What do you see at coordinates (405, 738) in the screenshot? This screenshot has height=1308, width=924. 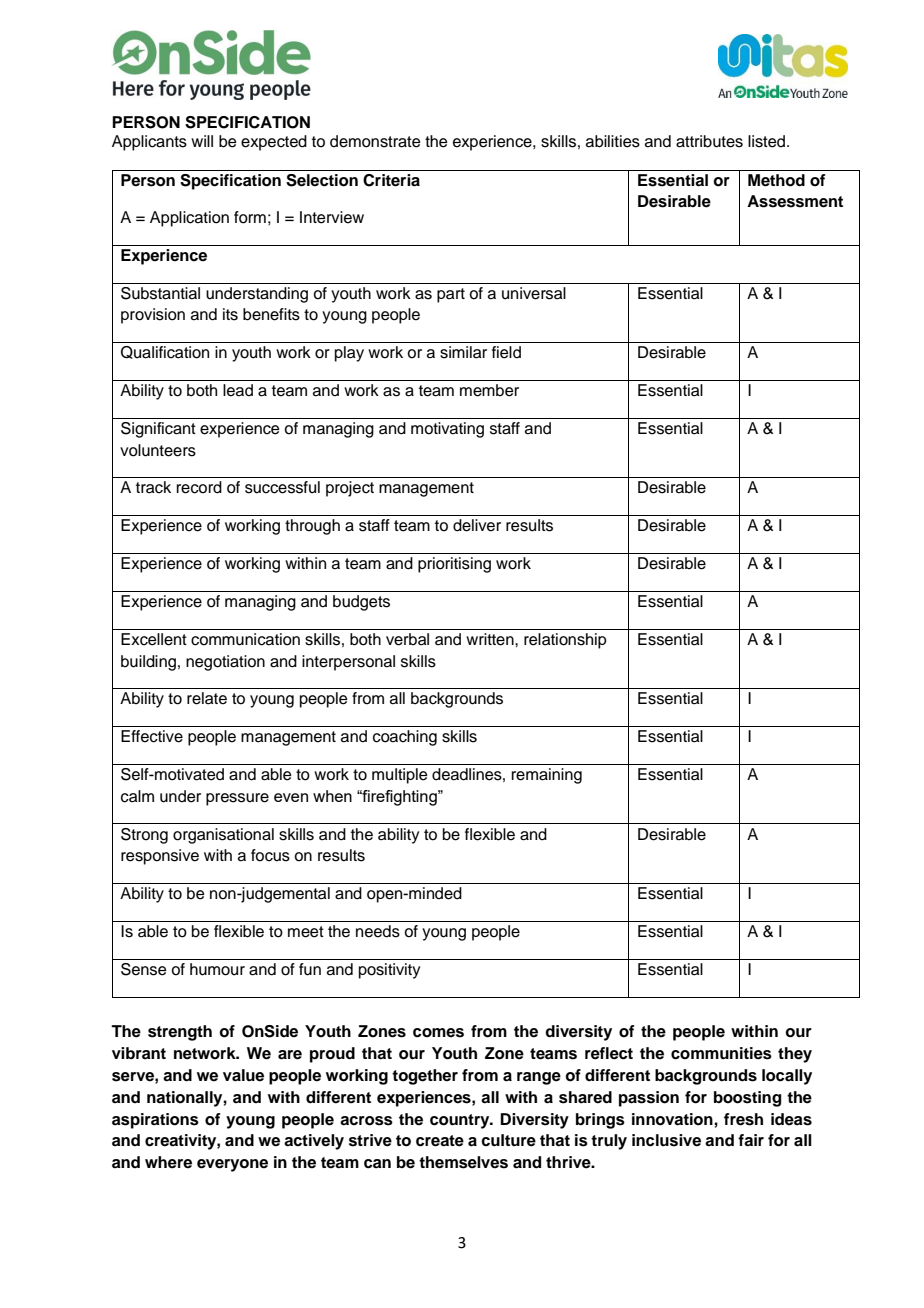 I see `coaching` at bounding box center [405, 738].
